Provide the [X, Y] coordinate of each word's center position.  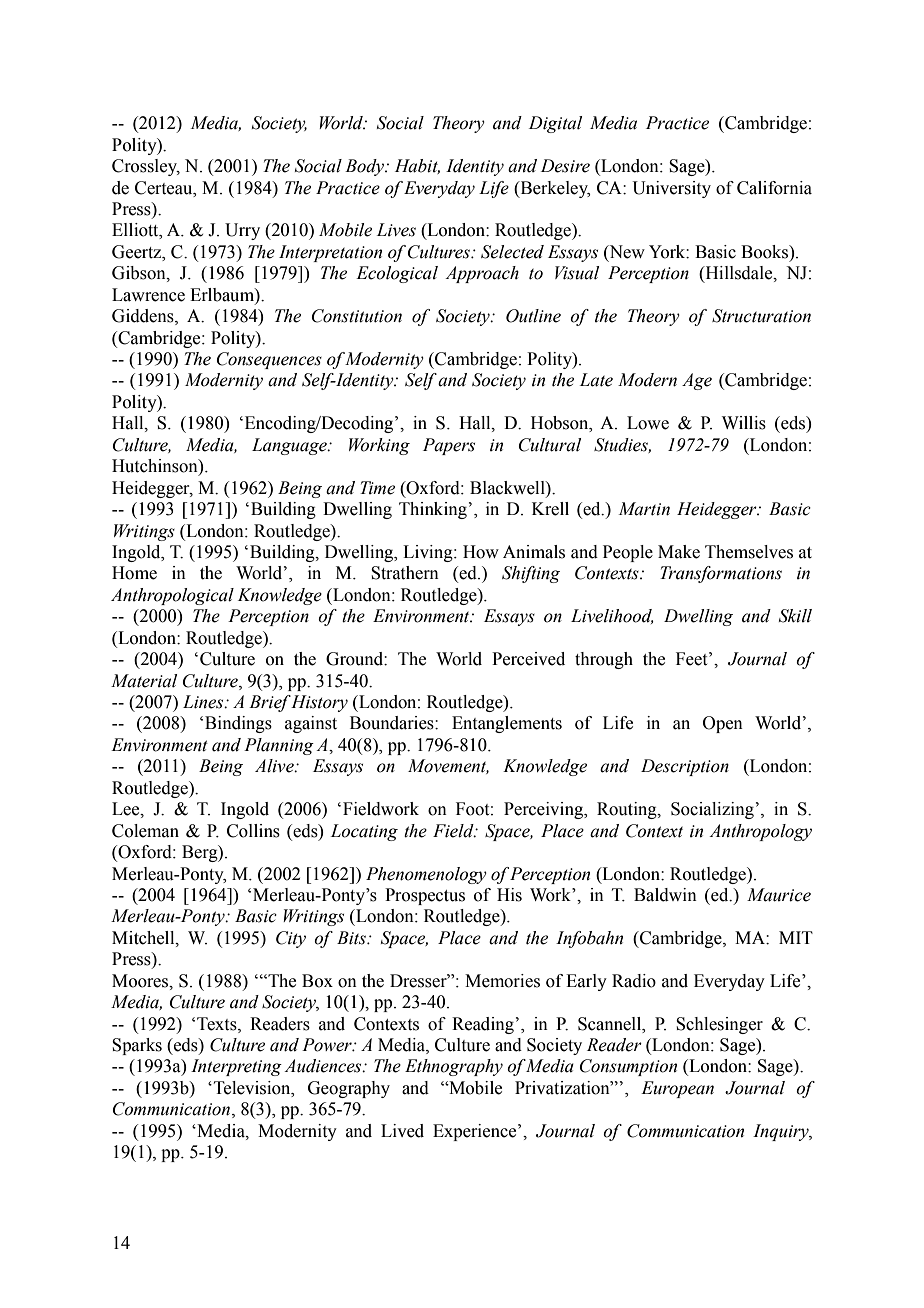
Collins [253, 831]
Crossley [146, 167]
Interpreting [236, 1067]
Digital [555, 124]
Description [685, 767]
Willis [744, 423]
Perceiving [544, 810]
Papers [449, 446]
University [671, 189]
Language [290, 446]
